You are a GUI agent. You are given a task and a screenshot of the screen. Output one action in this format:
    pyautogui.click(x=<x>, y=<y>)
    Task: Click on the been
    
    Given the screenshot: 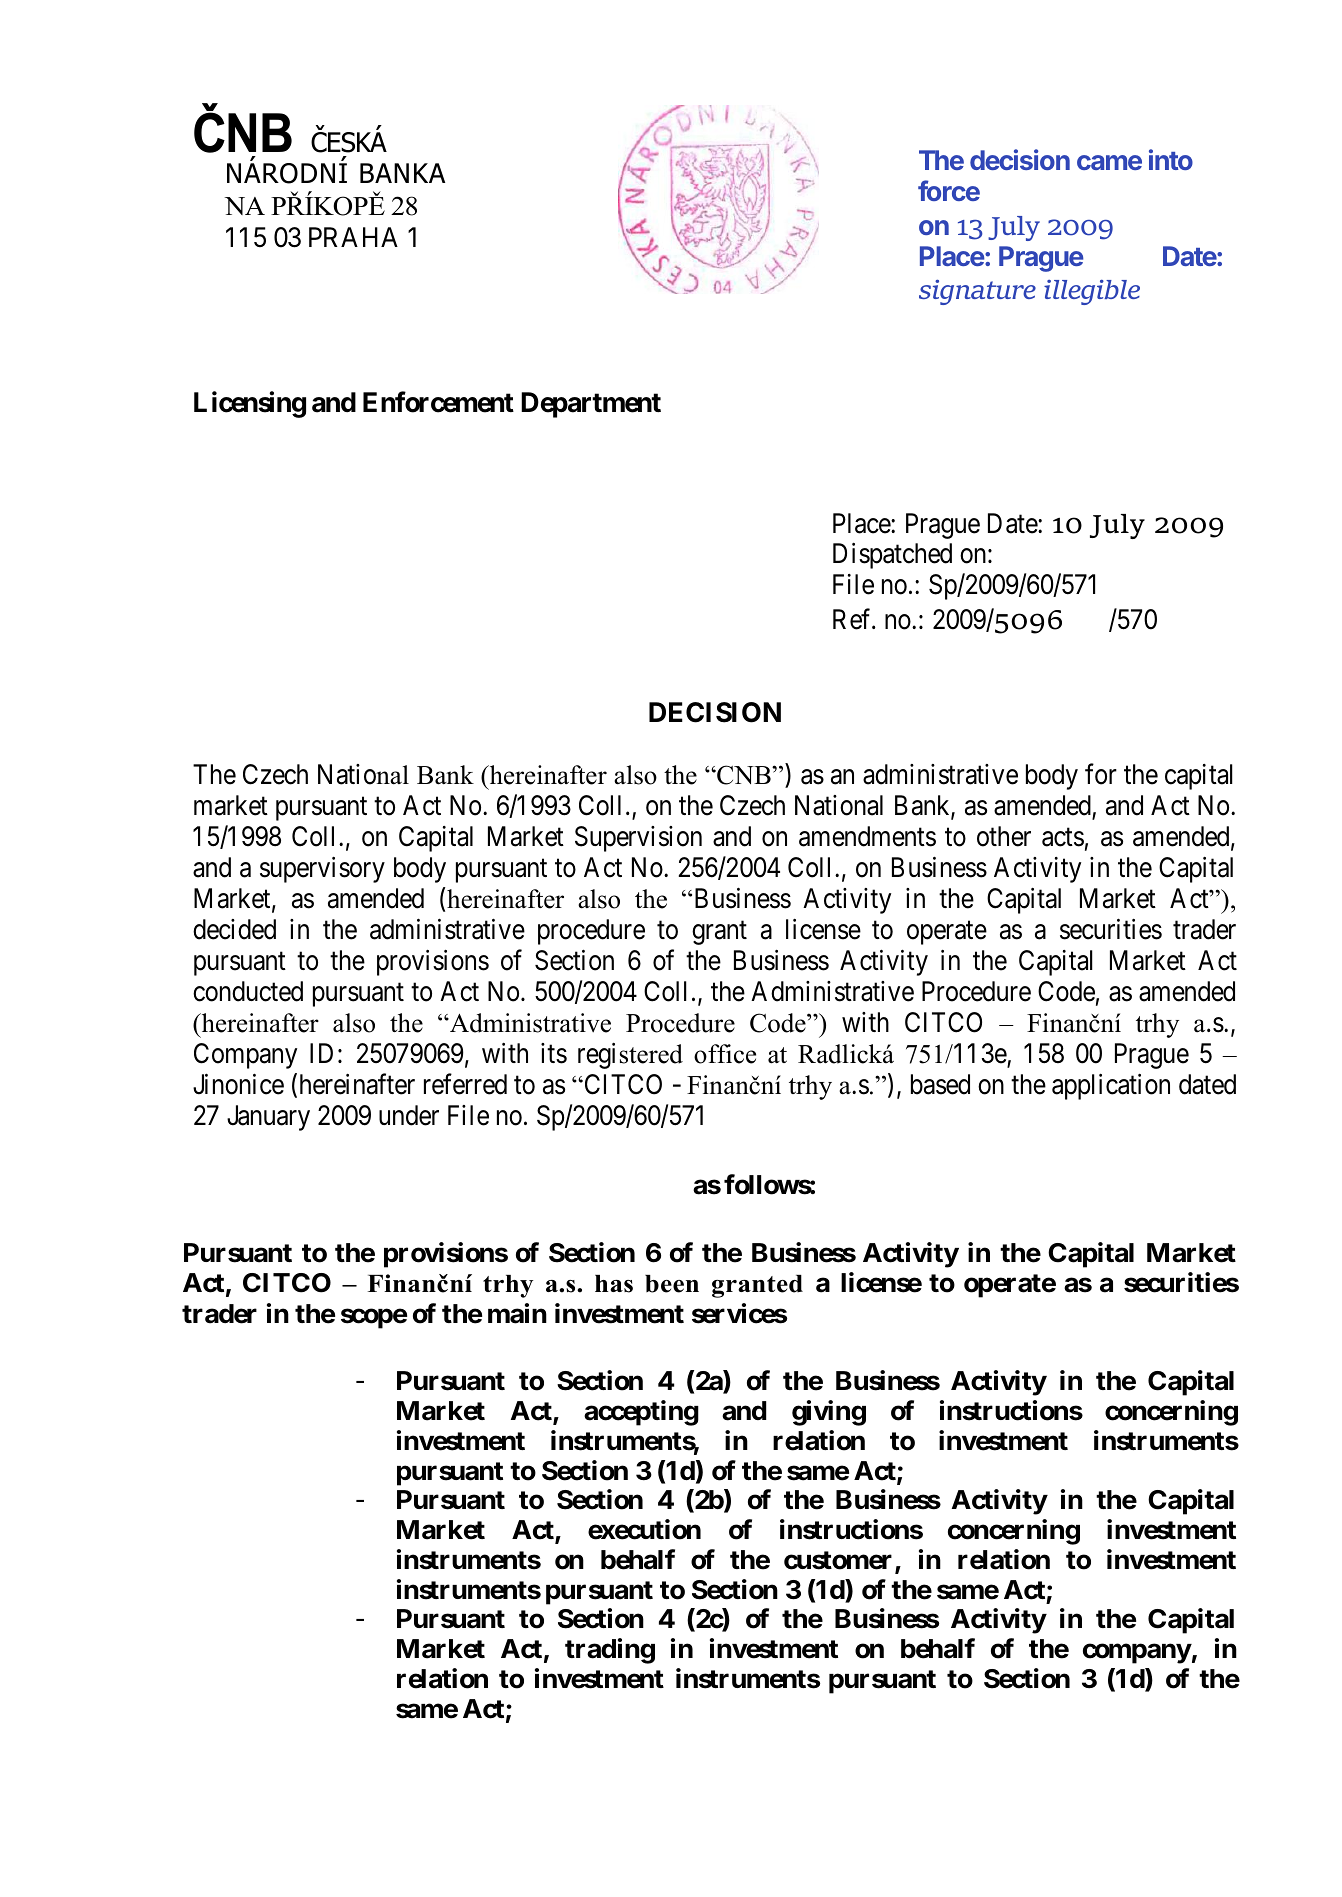 What is the action you would take?
    pyautogui.click(x=672, y=1284)
